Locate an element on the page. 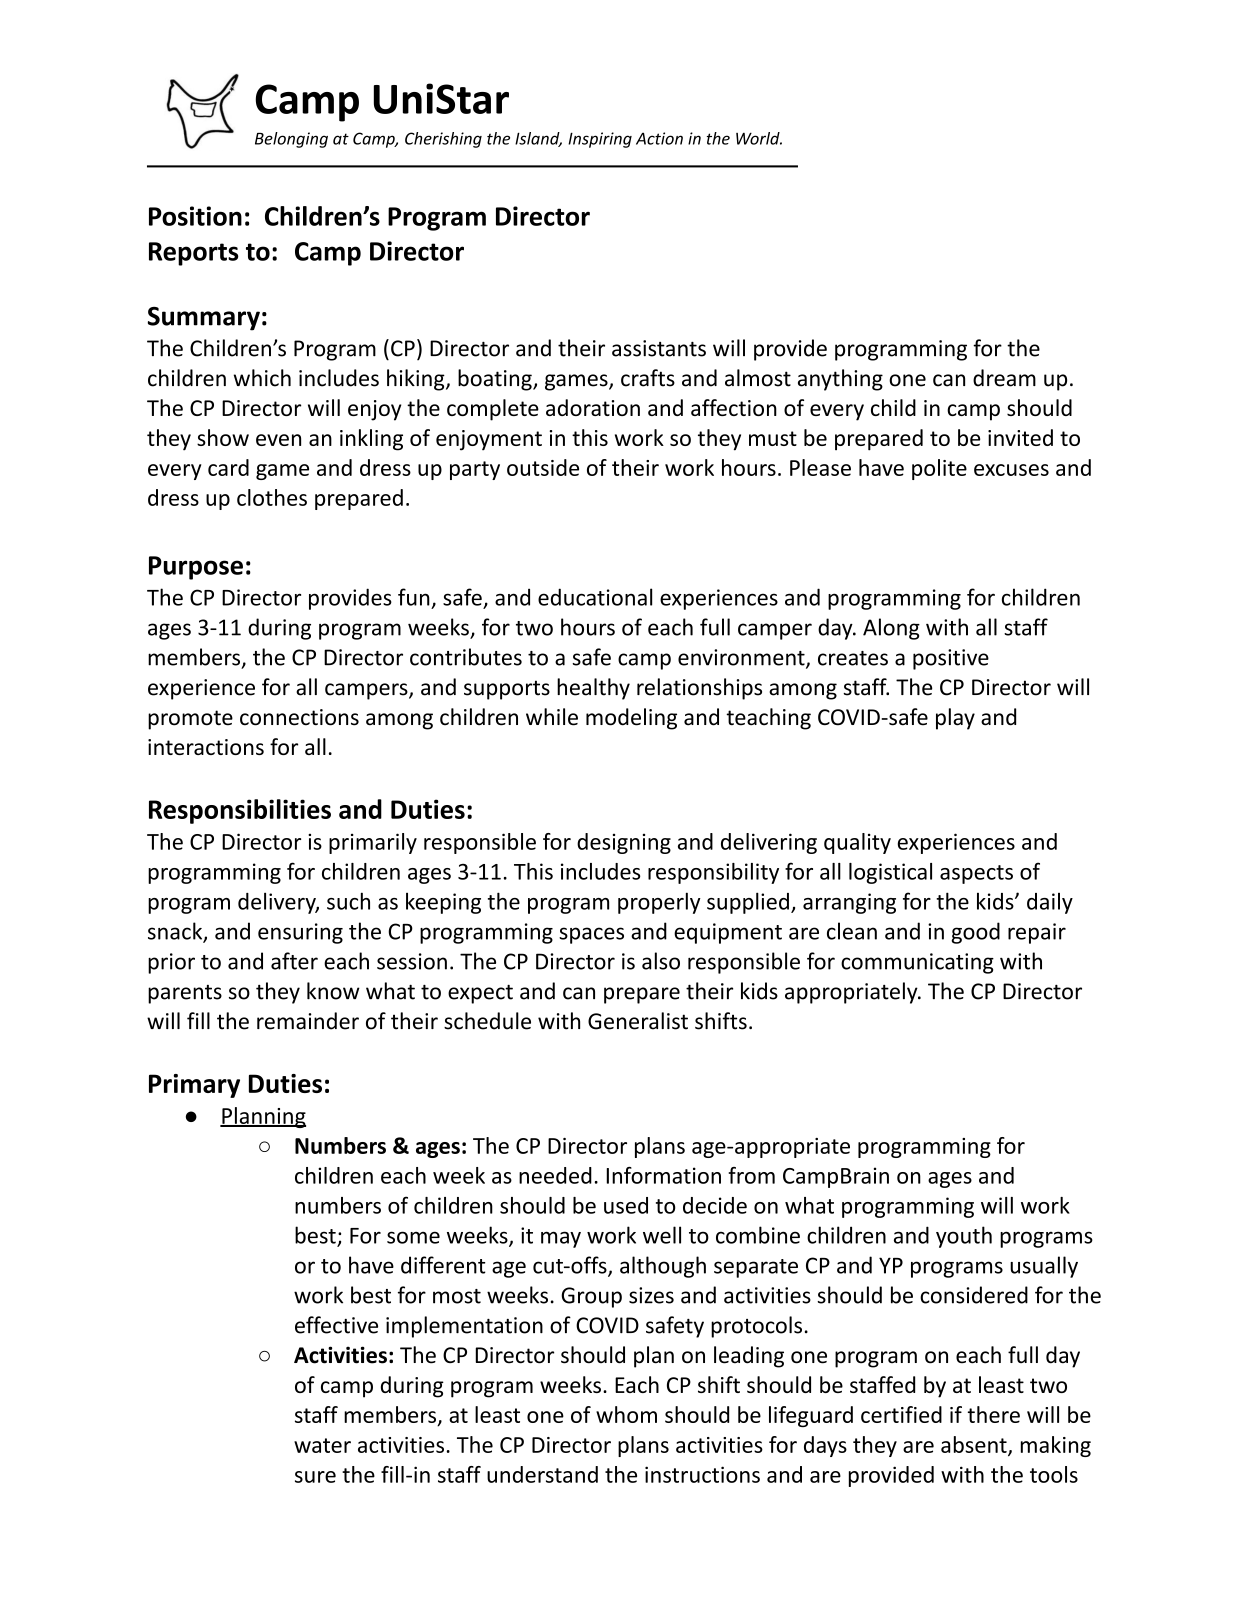  Belonging is located at coordinates (291, 140).
